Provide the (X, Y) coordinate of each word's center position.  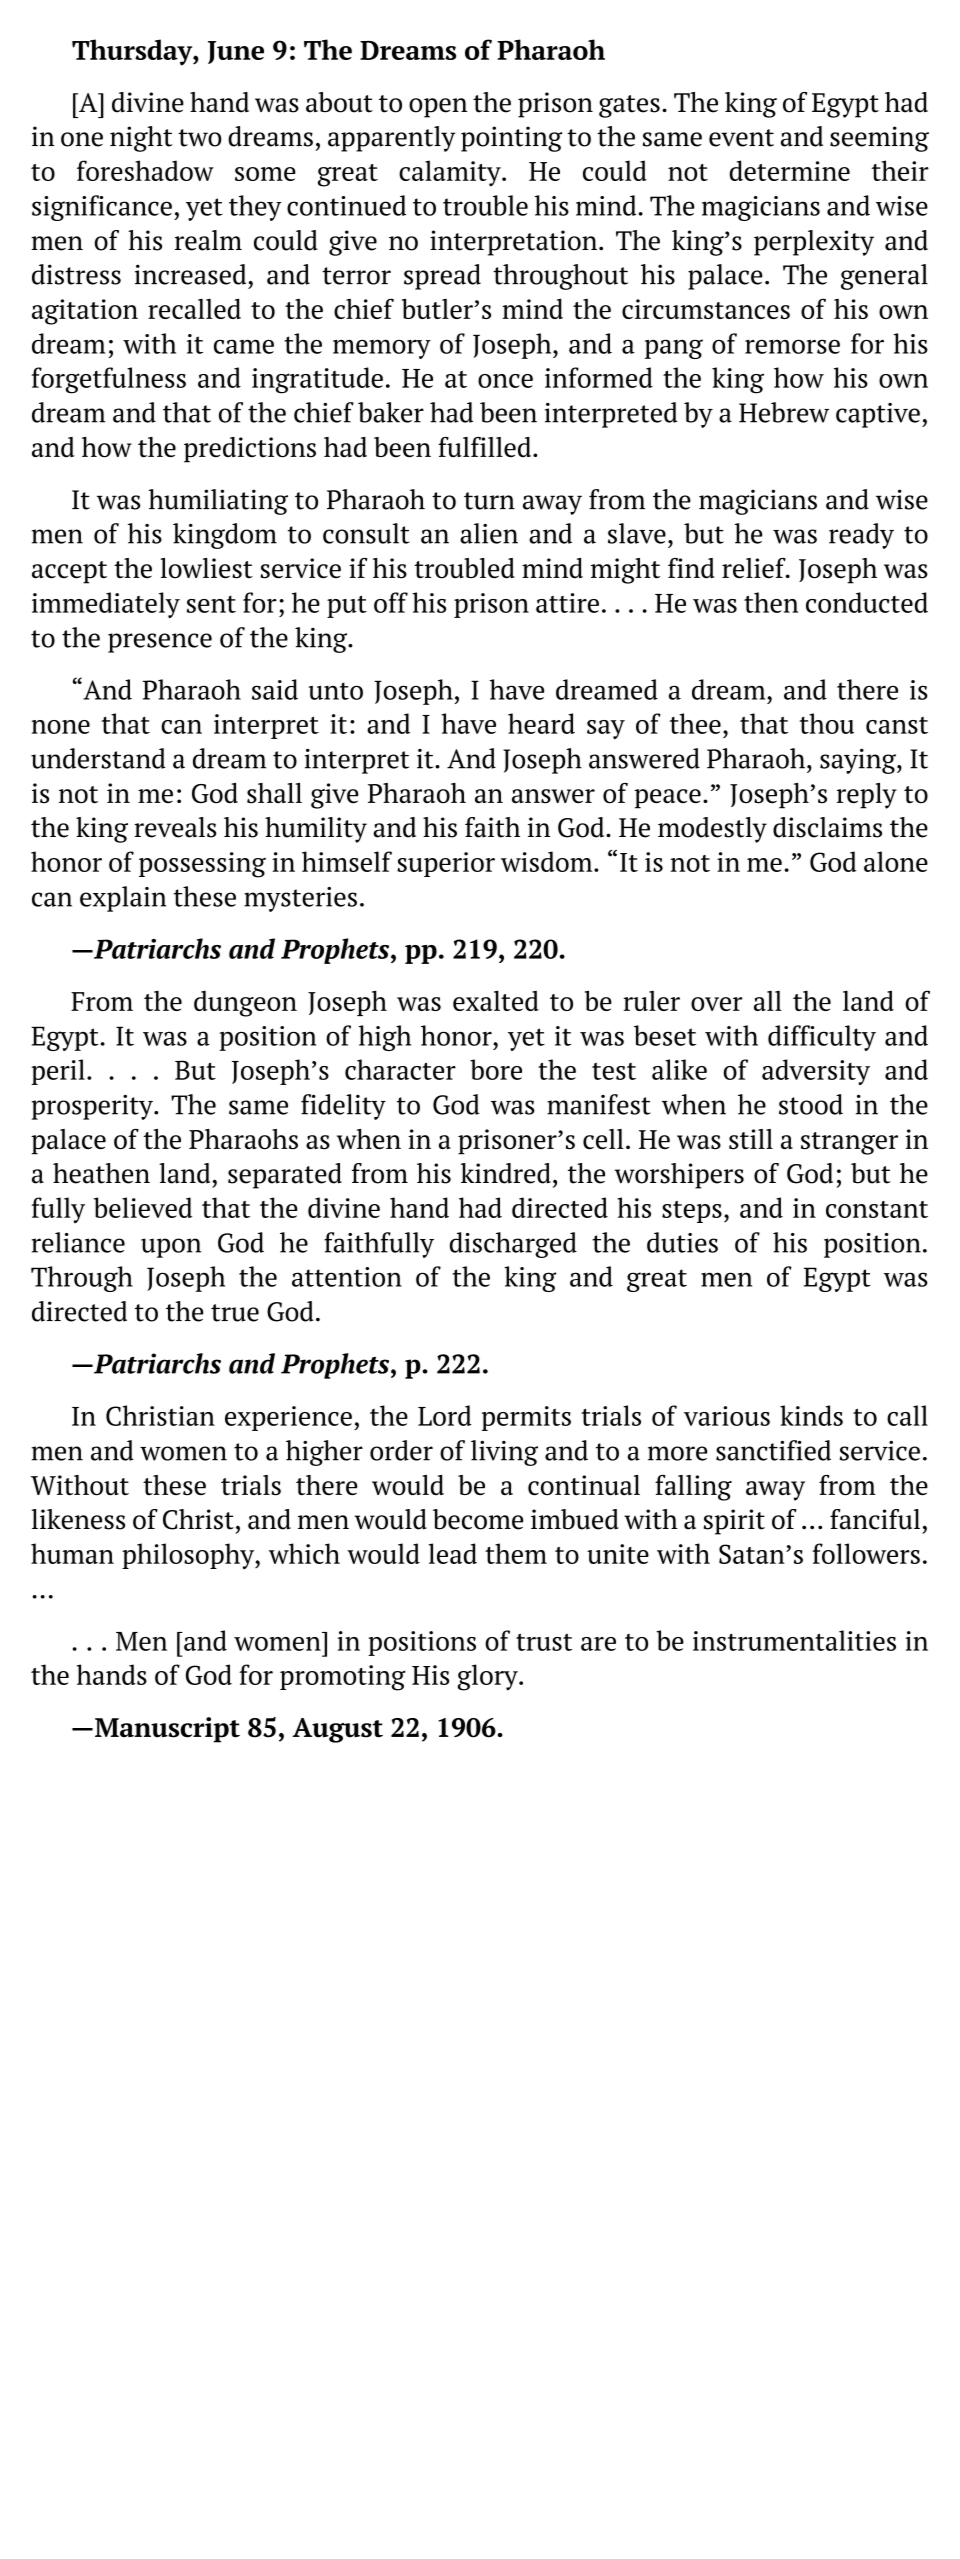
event (741, 138)
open (438, 108)
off (391, 602)
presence (160, 643)
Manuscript (167, 1730)
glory (488, 1677)
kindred (506, 1173)
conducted (867, 602)
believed (143, 1207)
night (141, 139)
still (751, 1139)
